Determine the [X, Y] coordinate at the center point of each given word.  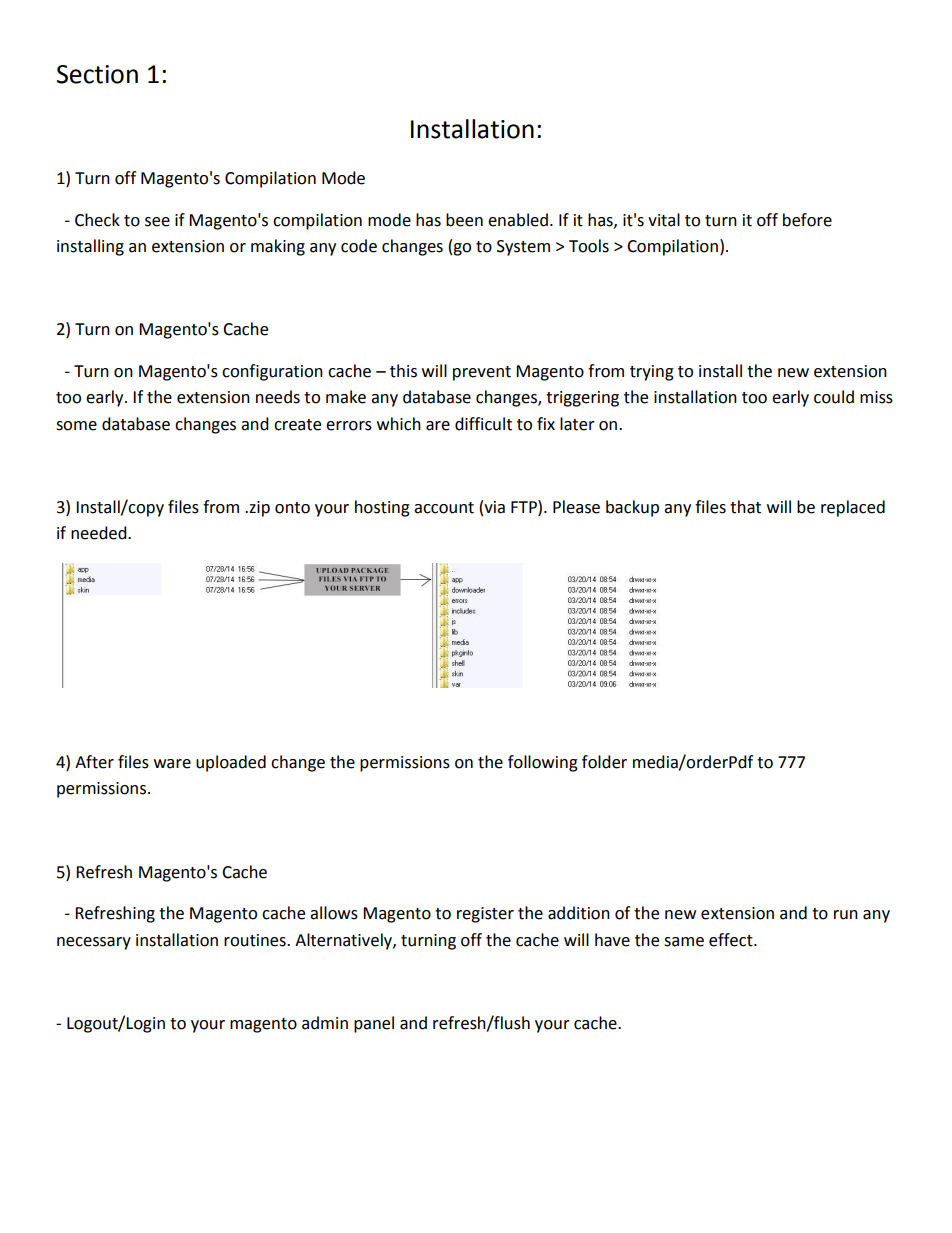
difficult [483, 424]
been [464, 220]
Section [97, 74]
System [523, 248]
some [76, 426]
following [543, 763]
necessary [94, 943]
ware [172, 764]
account [444, 508]
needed [100, 533]
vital [664, 220]
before [807, 220]
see [157, 222]
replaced [853, 508]
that [745, 507]
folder [604, 762]
